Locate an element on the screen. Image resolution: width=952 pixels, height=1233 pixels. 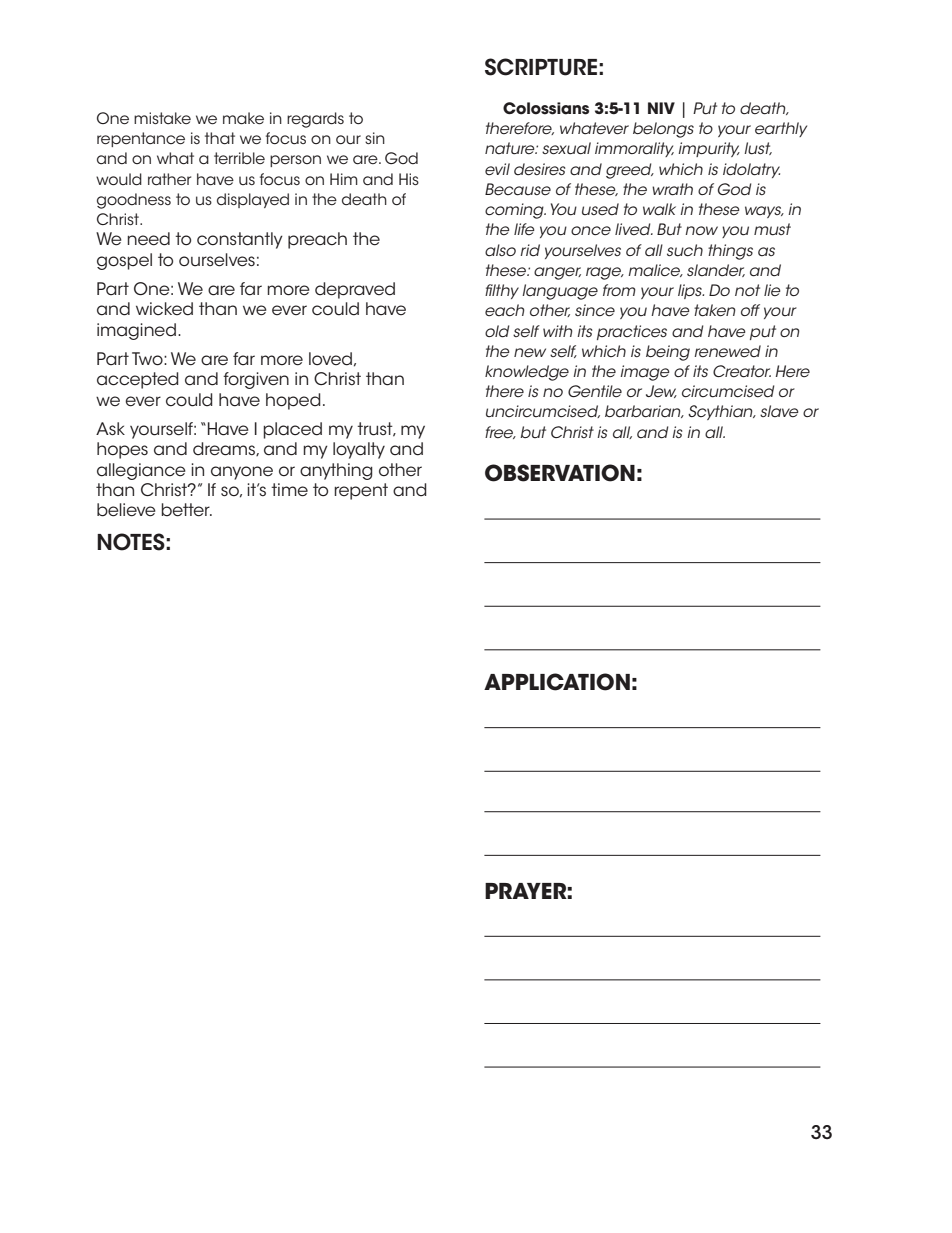
OBSERVATION is located at coordinates (560, 473).
